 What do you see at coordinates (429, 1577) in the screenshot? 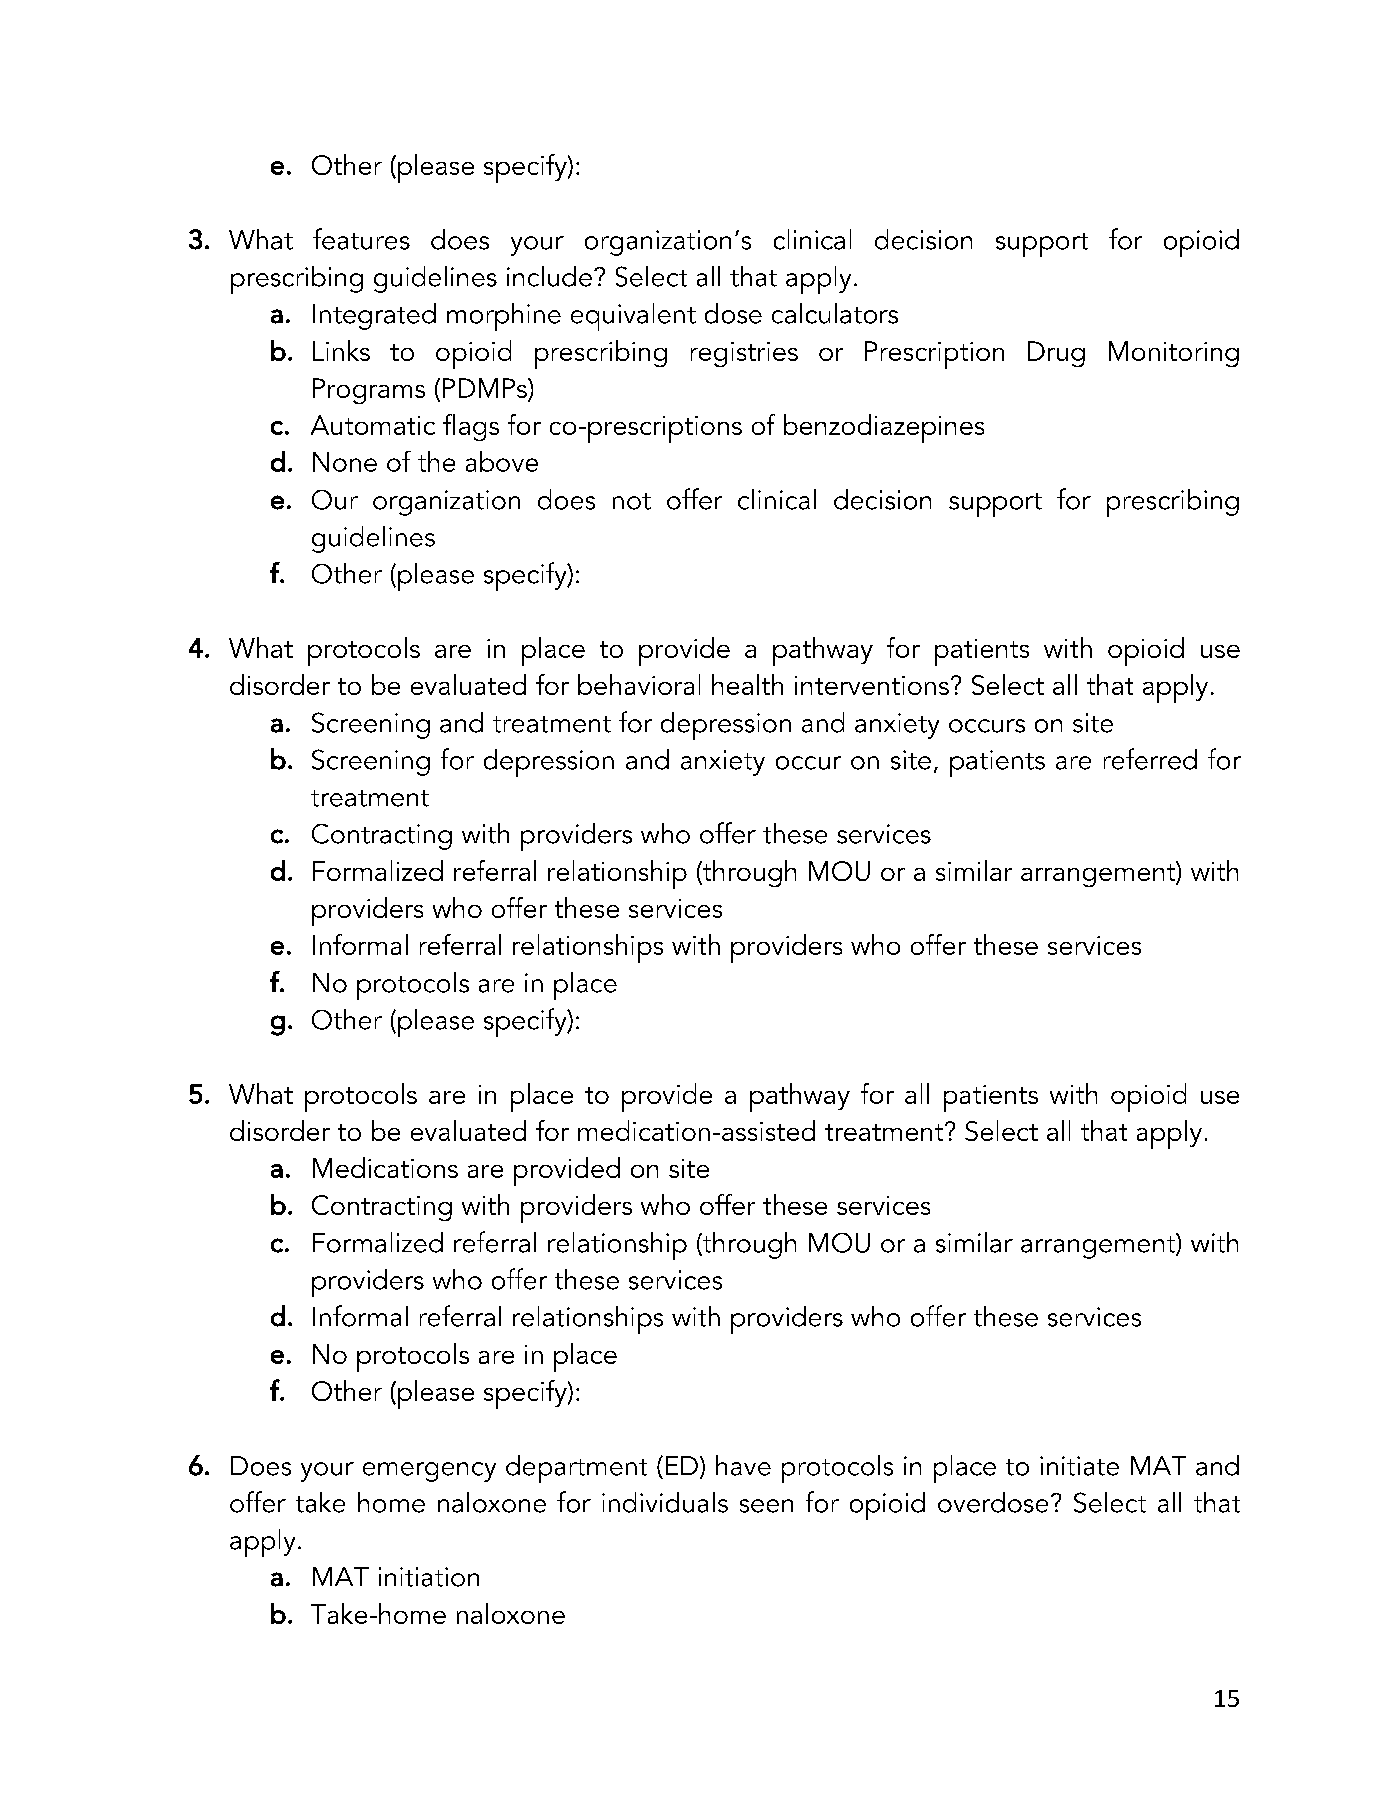
I see `initiation` at bounding box center [429, 1577].
